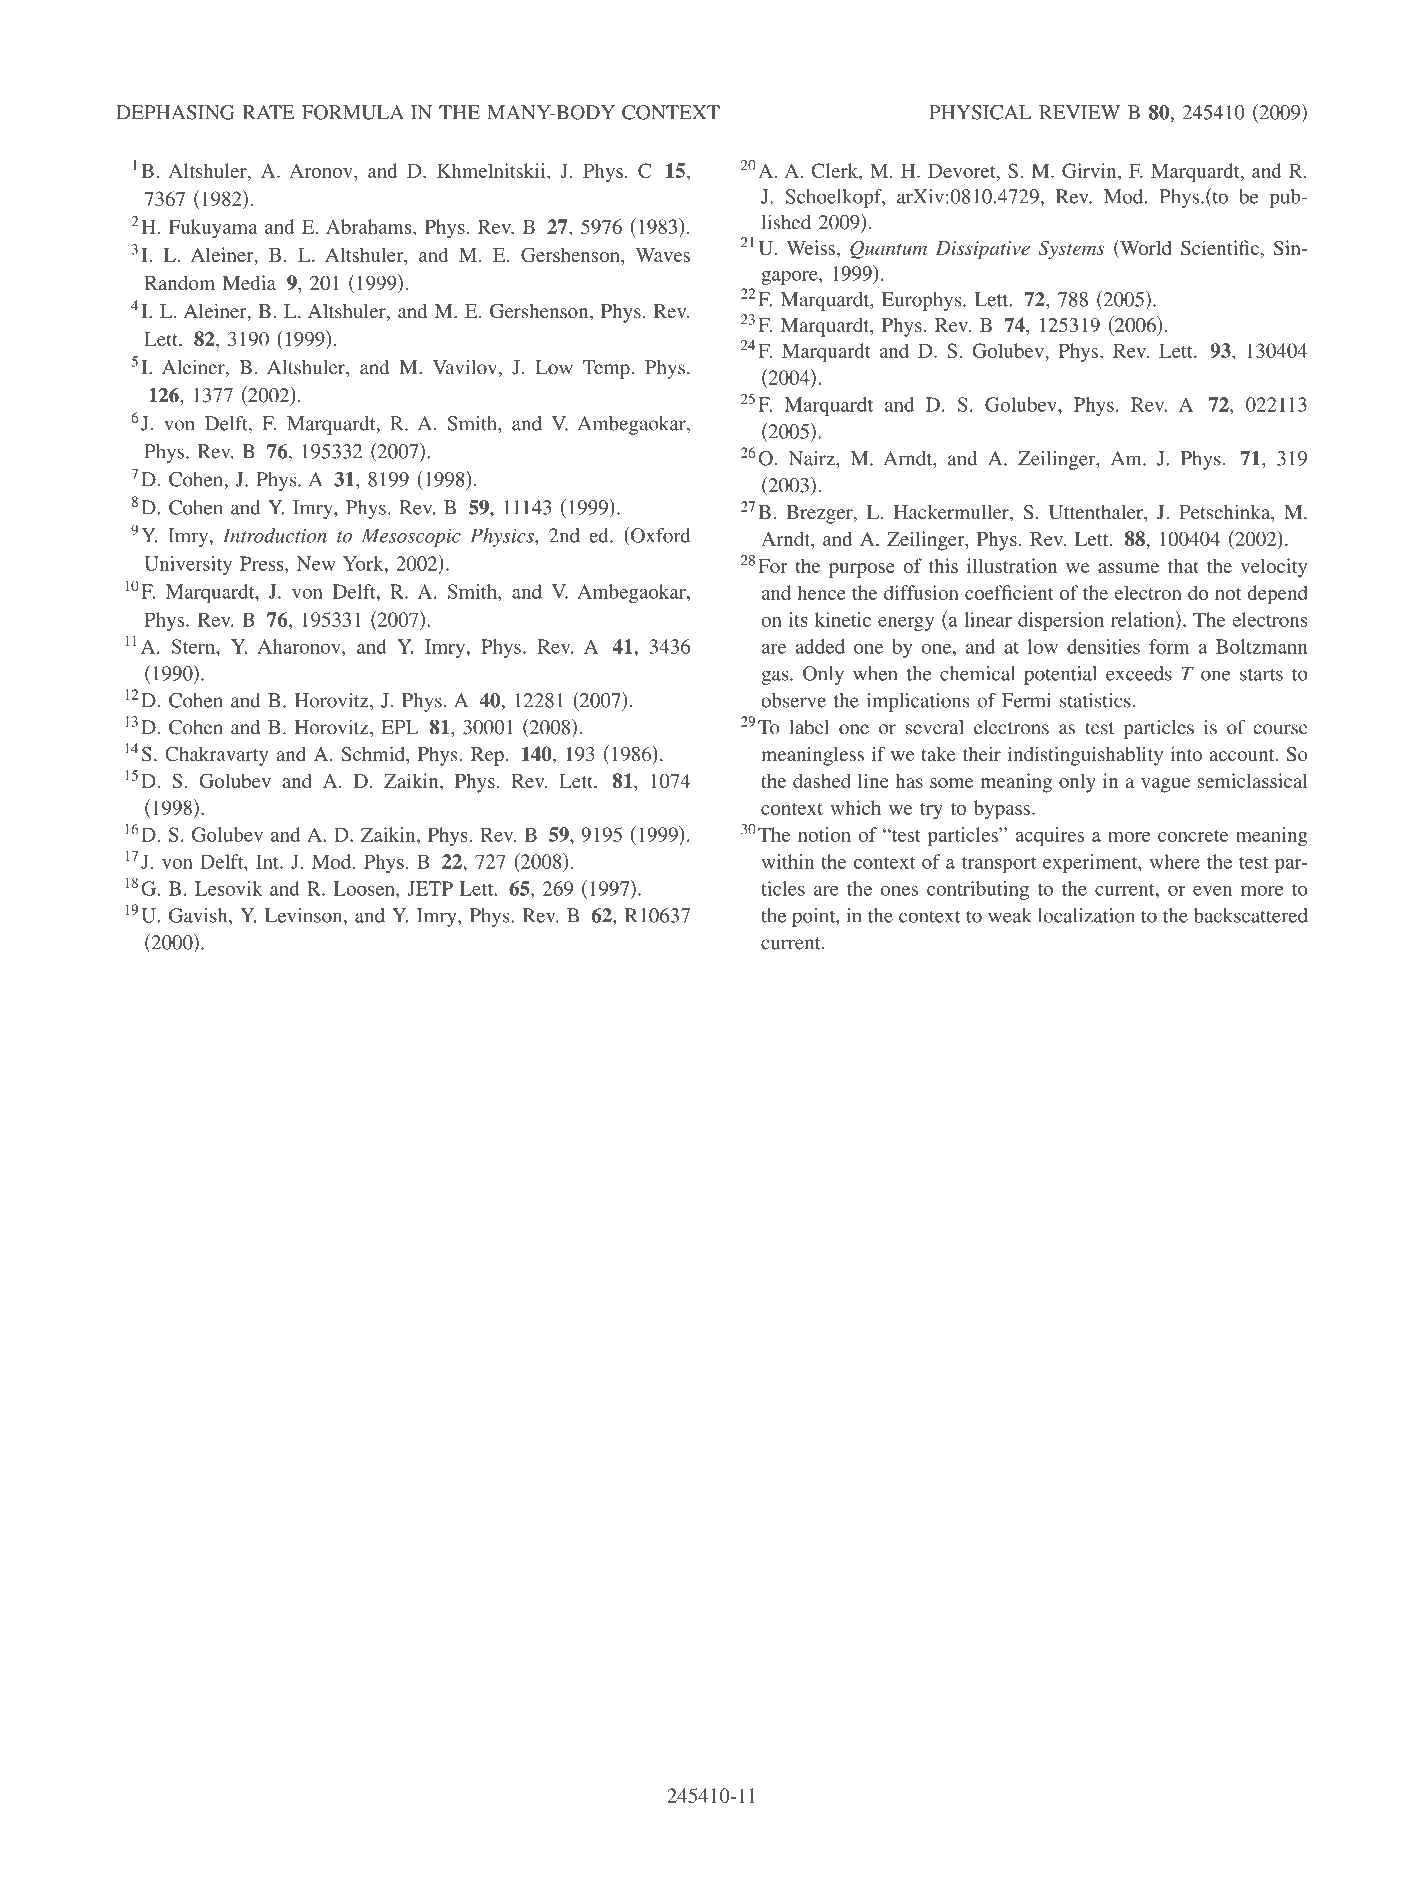 The height and width of the page is (1898, 1423). I want to click on REVIEW, so click(1079, 112).
